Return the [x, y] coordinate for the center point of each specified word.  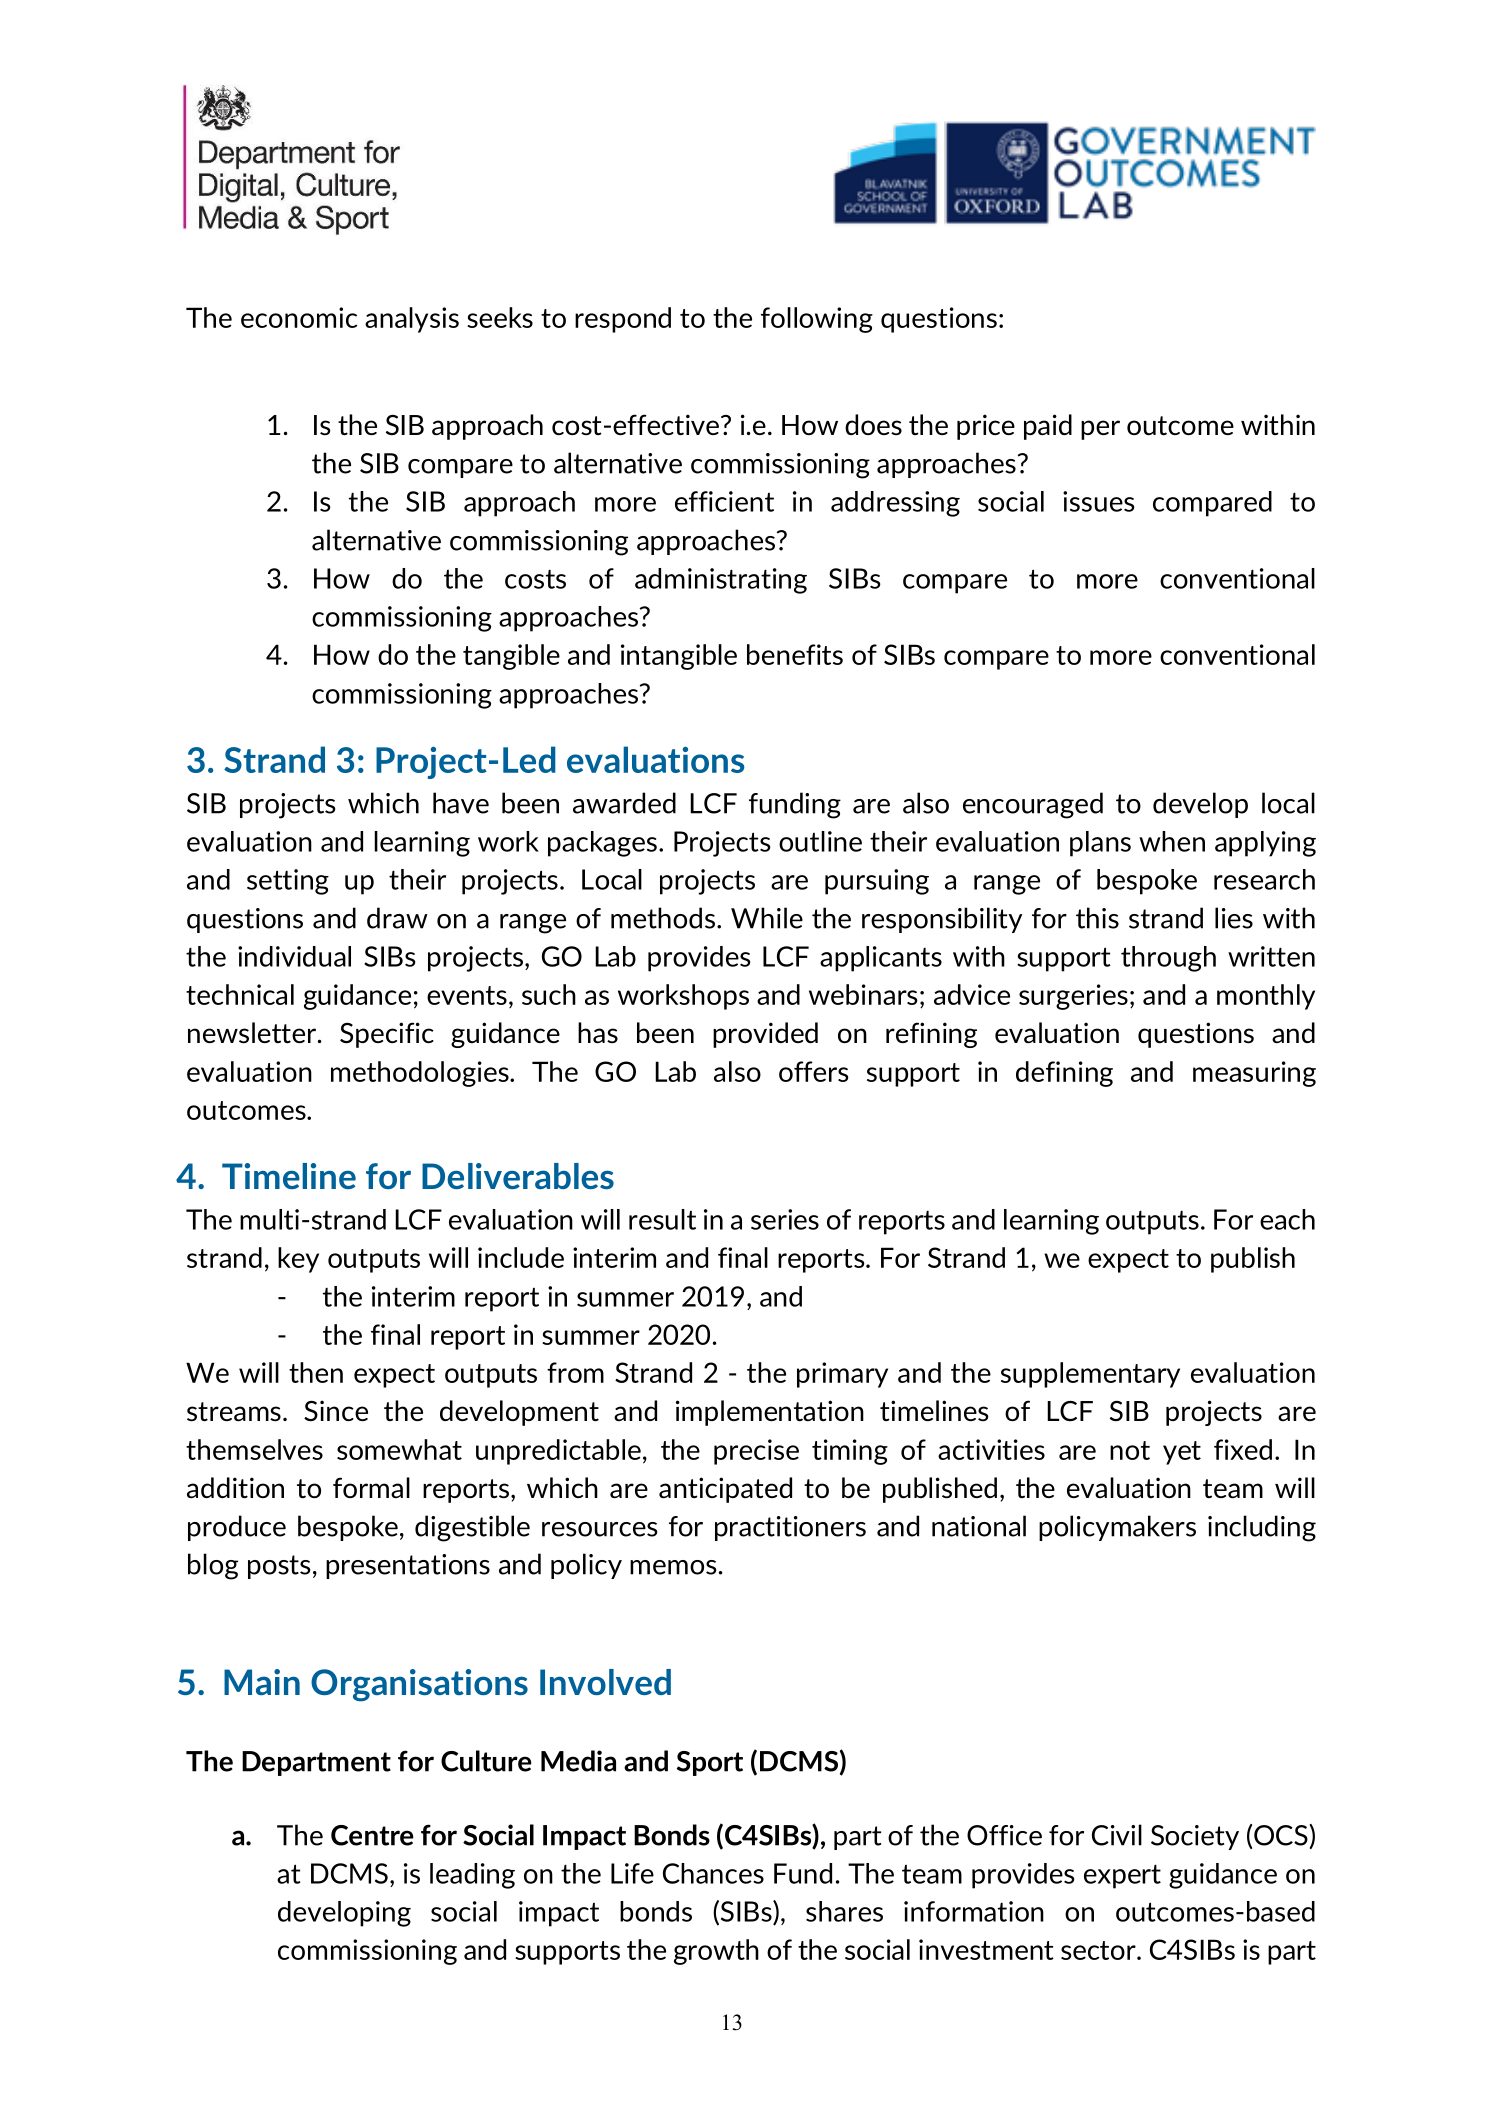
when [1172, 841]
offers [814, 1071]
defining [1064, 1074]
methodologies [421, 1074]
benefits [795, 654]
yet [1182, 1453]
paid [1048, 427]
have [461, 803]
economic [299, 317]
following [817, 320]
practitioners [790, 1528]
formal [371, 1487]
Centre [372, 1835]
